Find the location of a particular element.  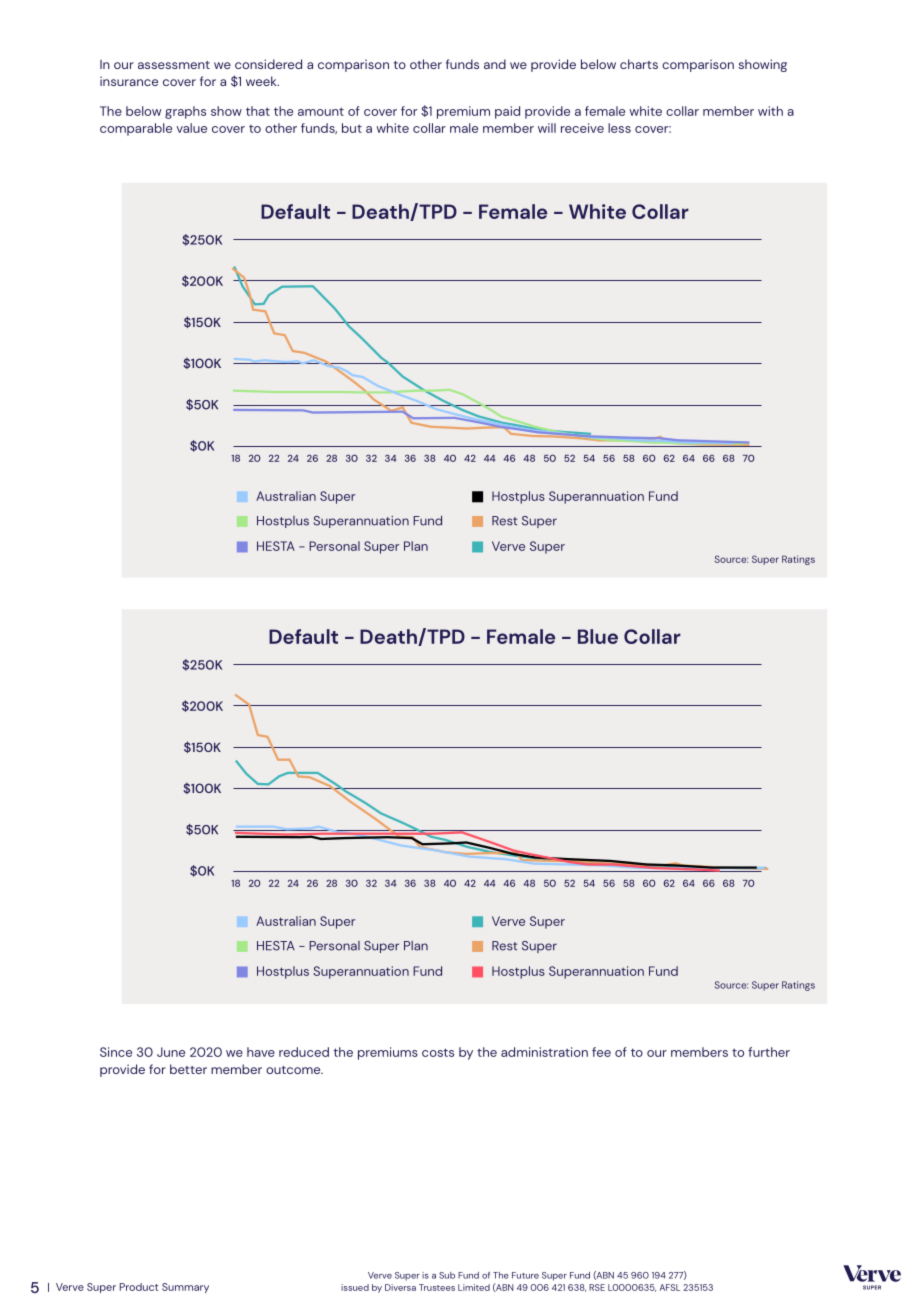

further is located at coordinates (769, 1052).
